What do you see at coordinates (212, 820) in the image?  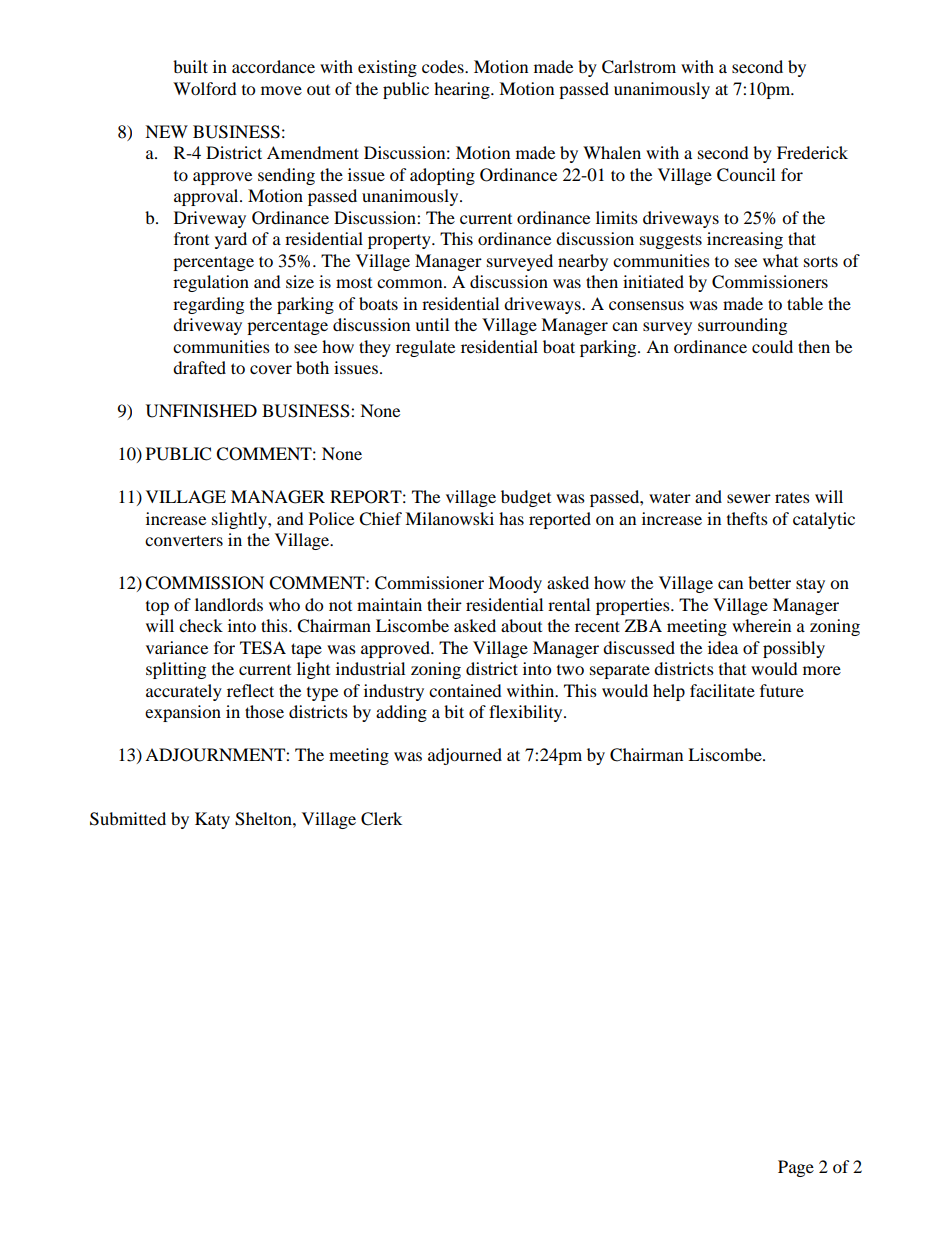 I see `Katy` at bounding box center [212, 820].
